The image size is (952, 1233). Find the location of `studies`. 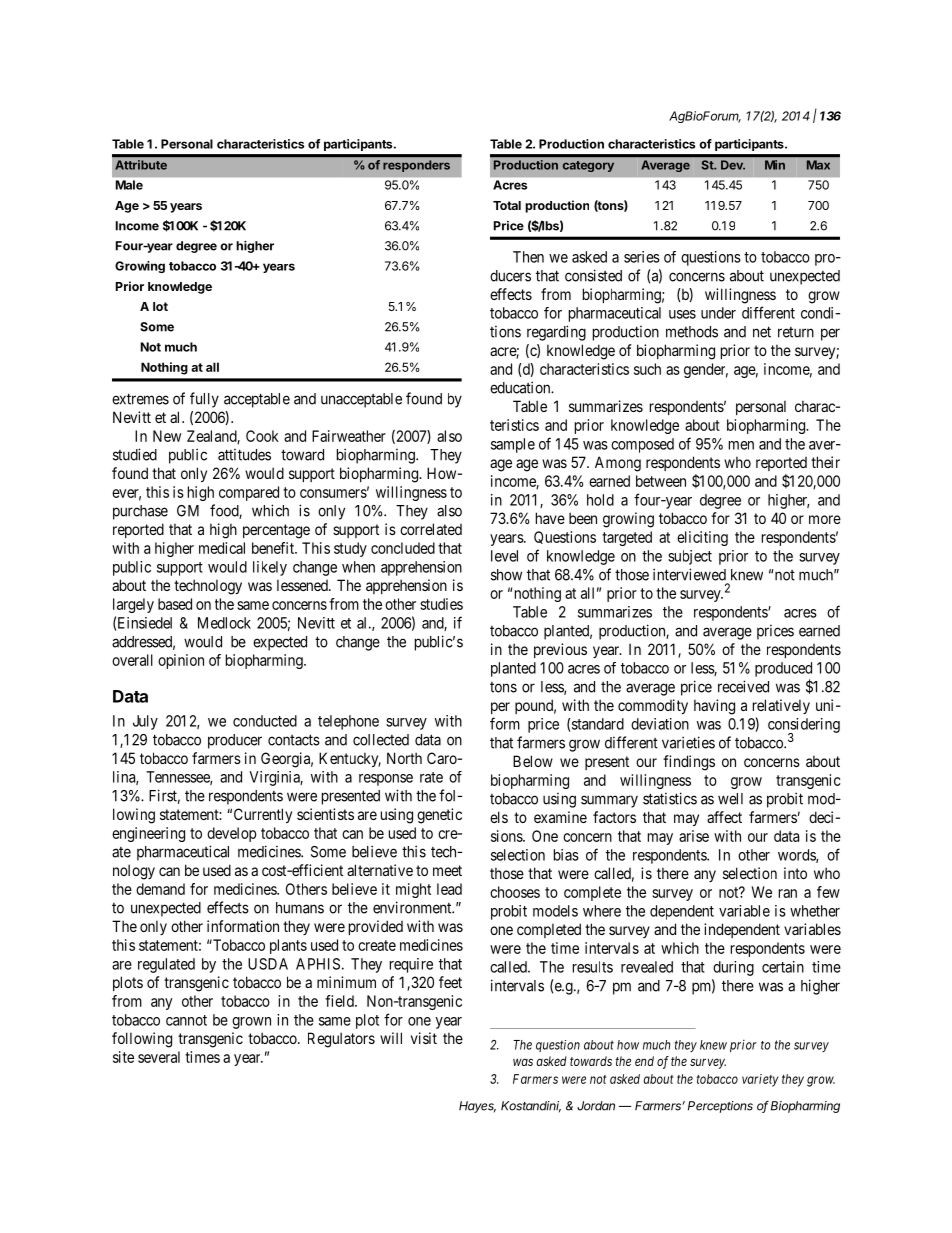

studies is located at coordinates (441, 604).
